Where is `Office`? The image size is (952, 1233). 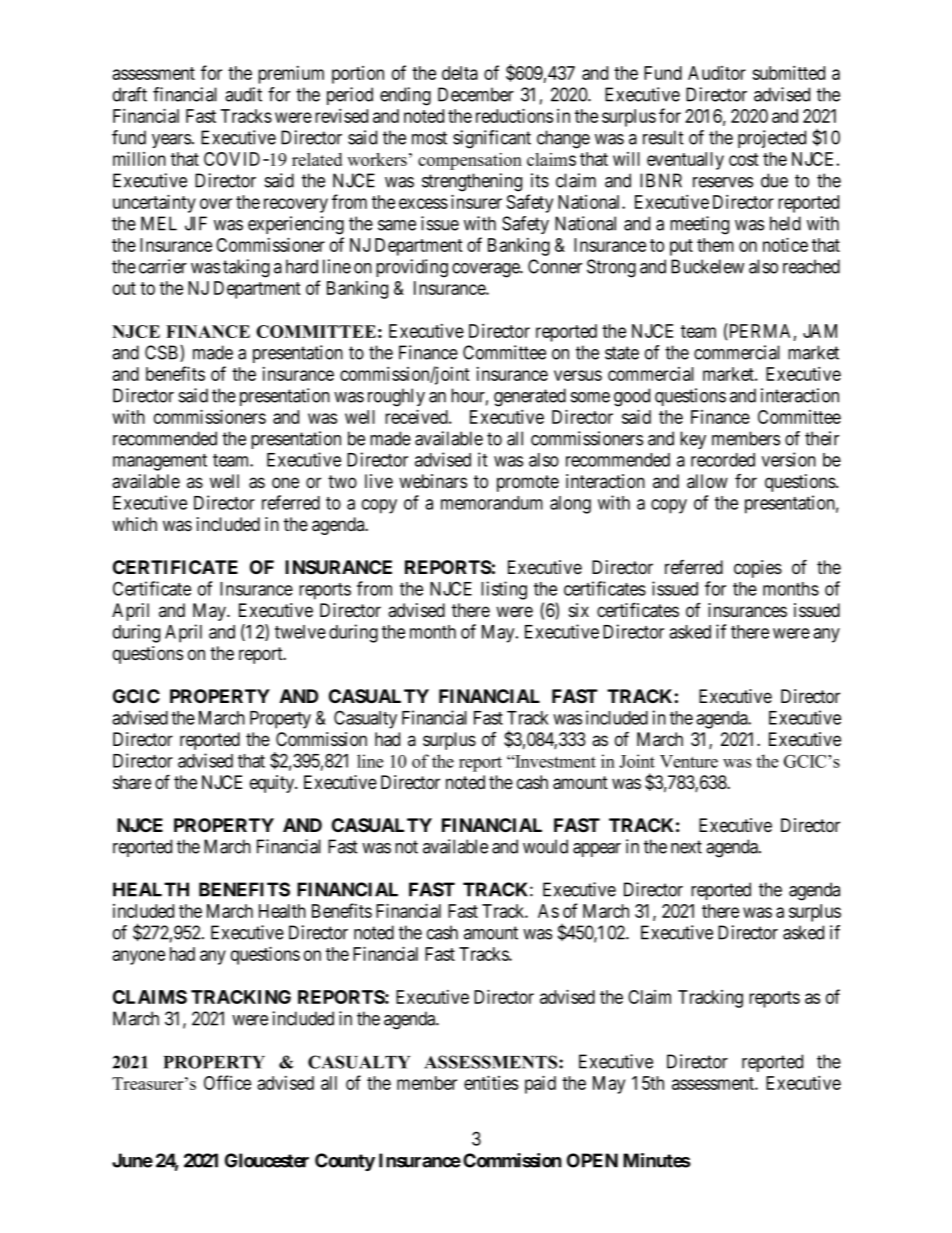
Office is located at coordinates (227, 1082).
